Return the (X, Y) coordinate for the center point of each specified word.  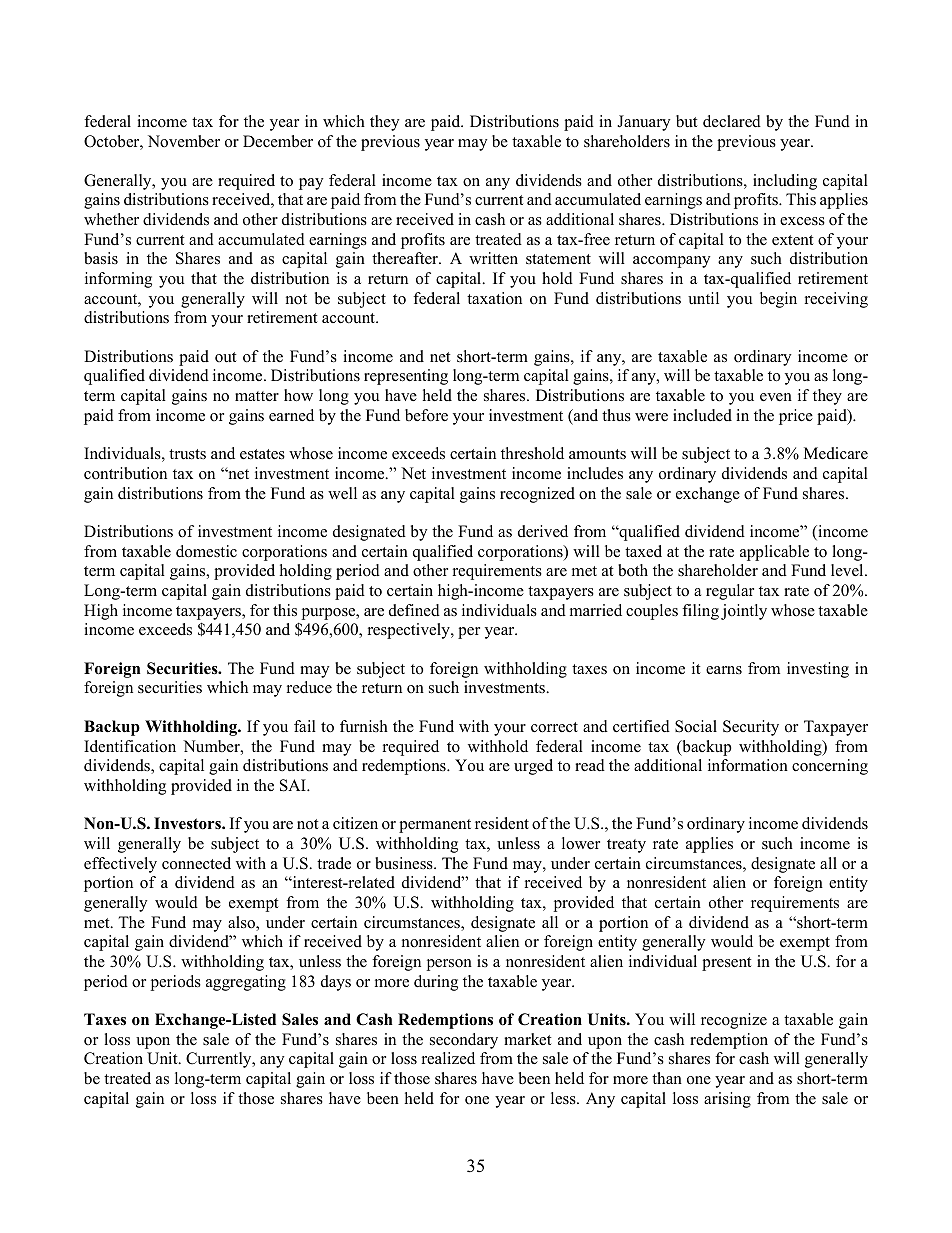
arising (727, 1100)
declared (732, 121)
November (184, 141)
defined (414, 610)
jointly (744, 612)
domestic (206, 551)
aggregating (246, 983)
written (493, 258)
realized (448, 1058)
